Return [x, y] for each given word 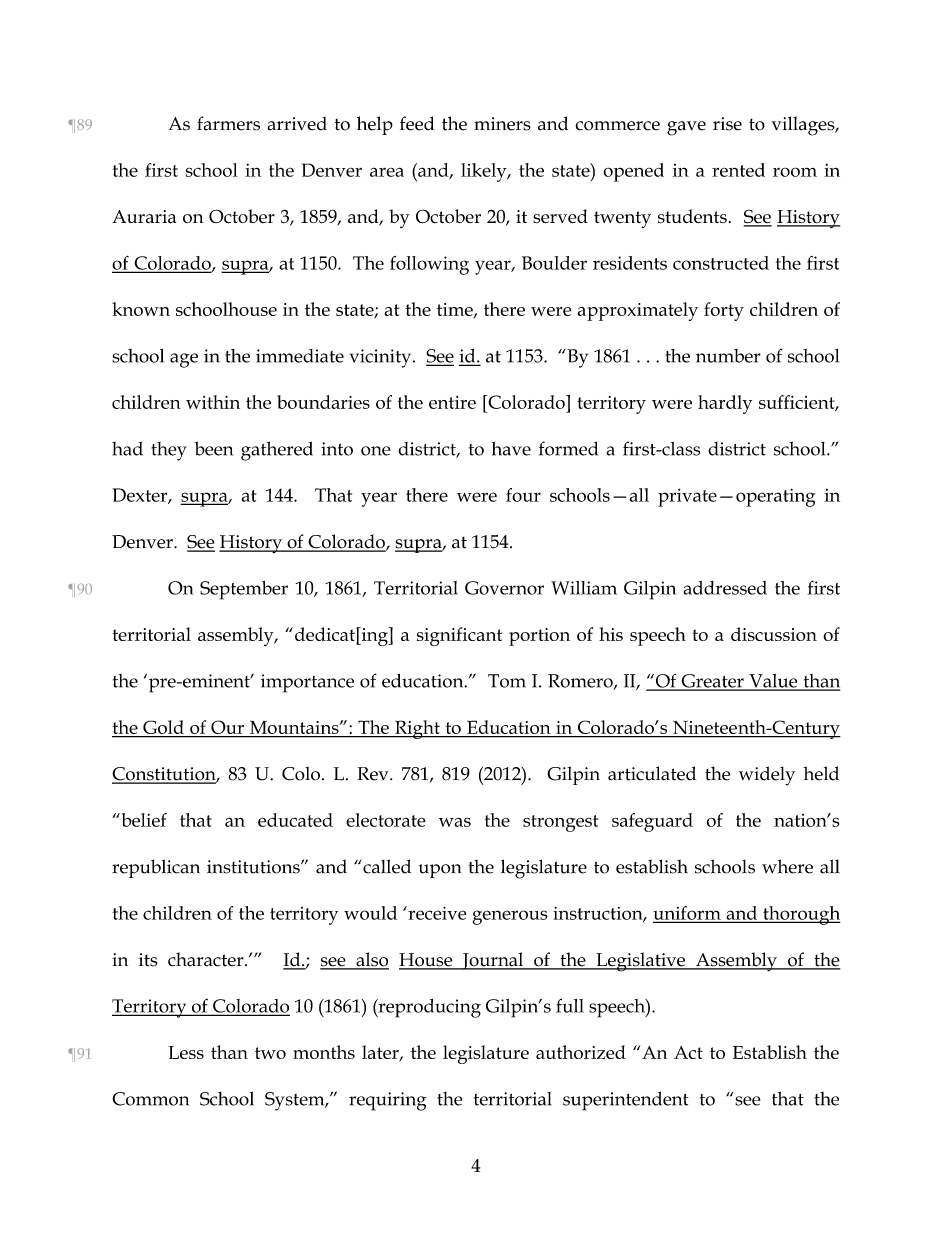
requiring [388, 1101]
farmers [228, 123]
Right [417, 729]
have [511, 448]
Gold [163, 727]
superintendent [626, 1101]
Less [186, 1052]
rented [738, 170]
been [213, 448]
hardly [725, 404]
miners [502, 124]
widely [767, 776]
